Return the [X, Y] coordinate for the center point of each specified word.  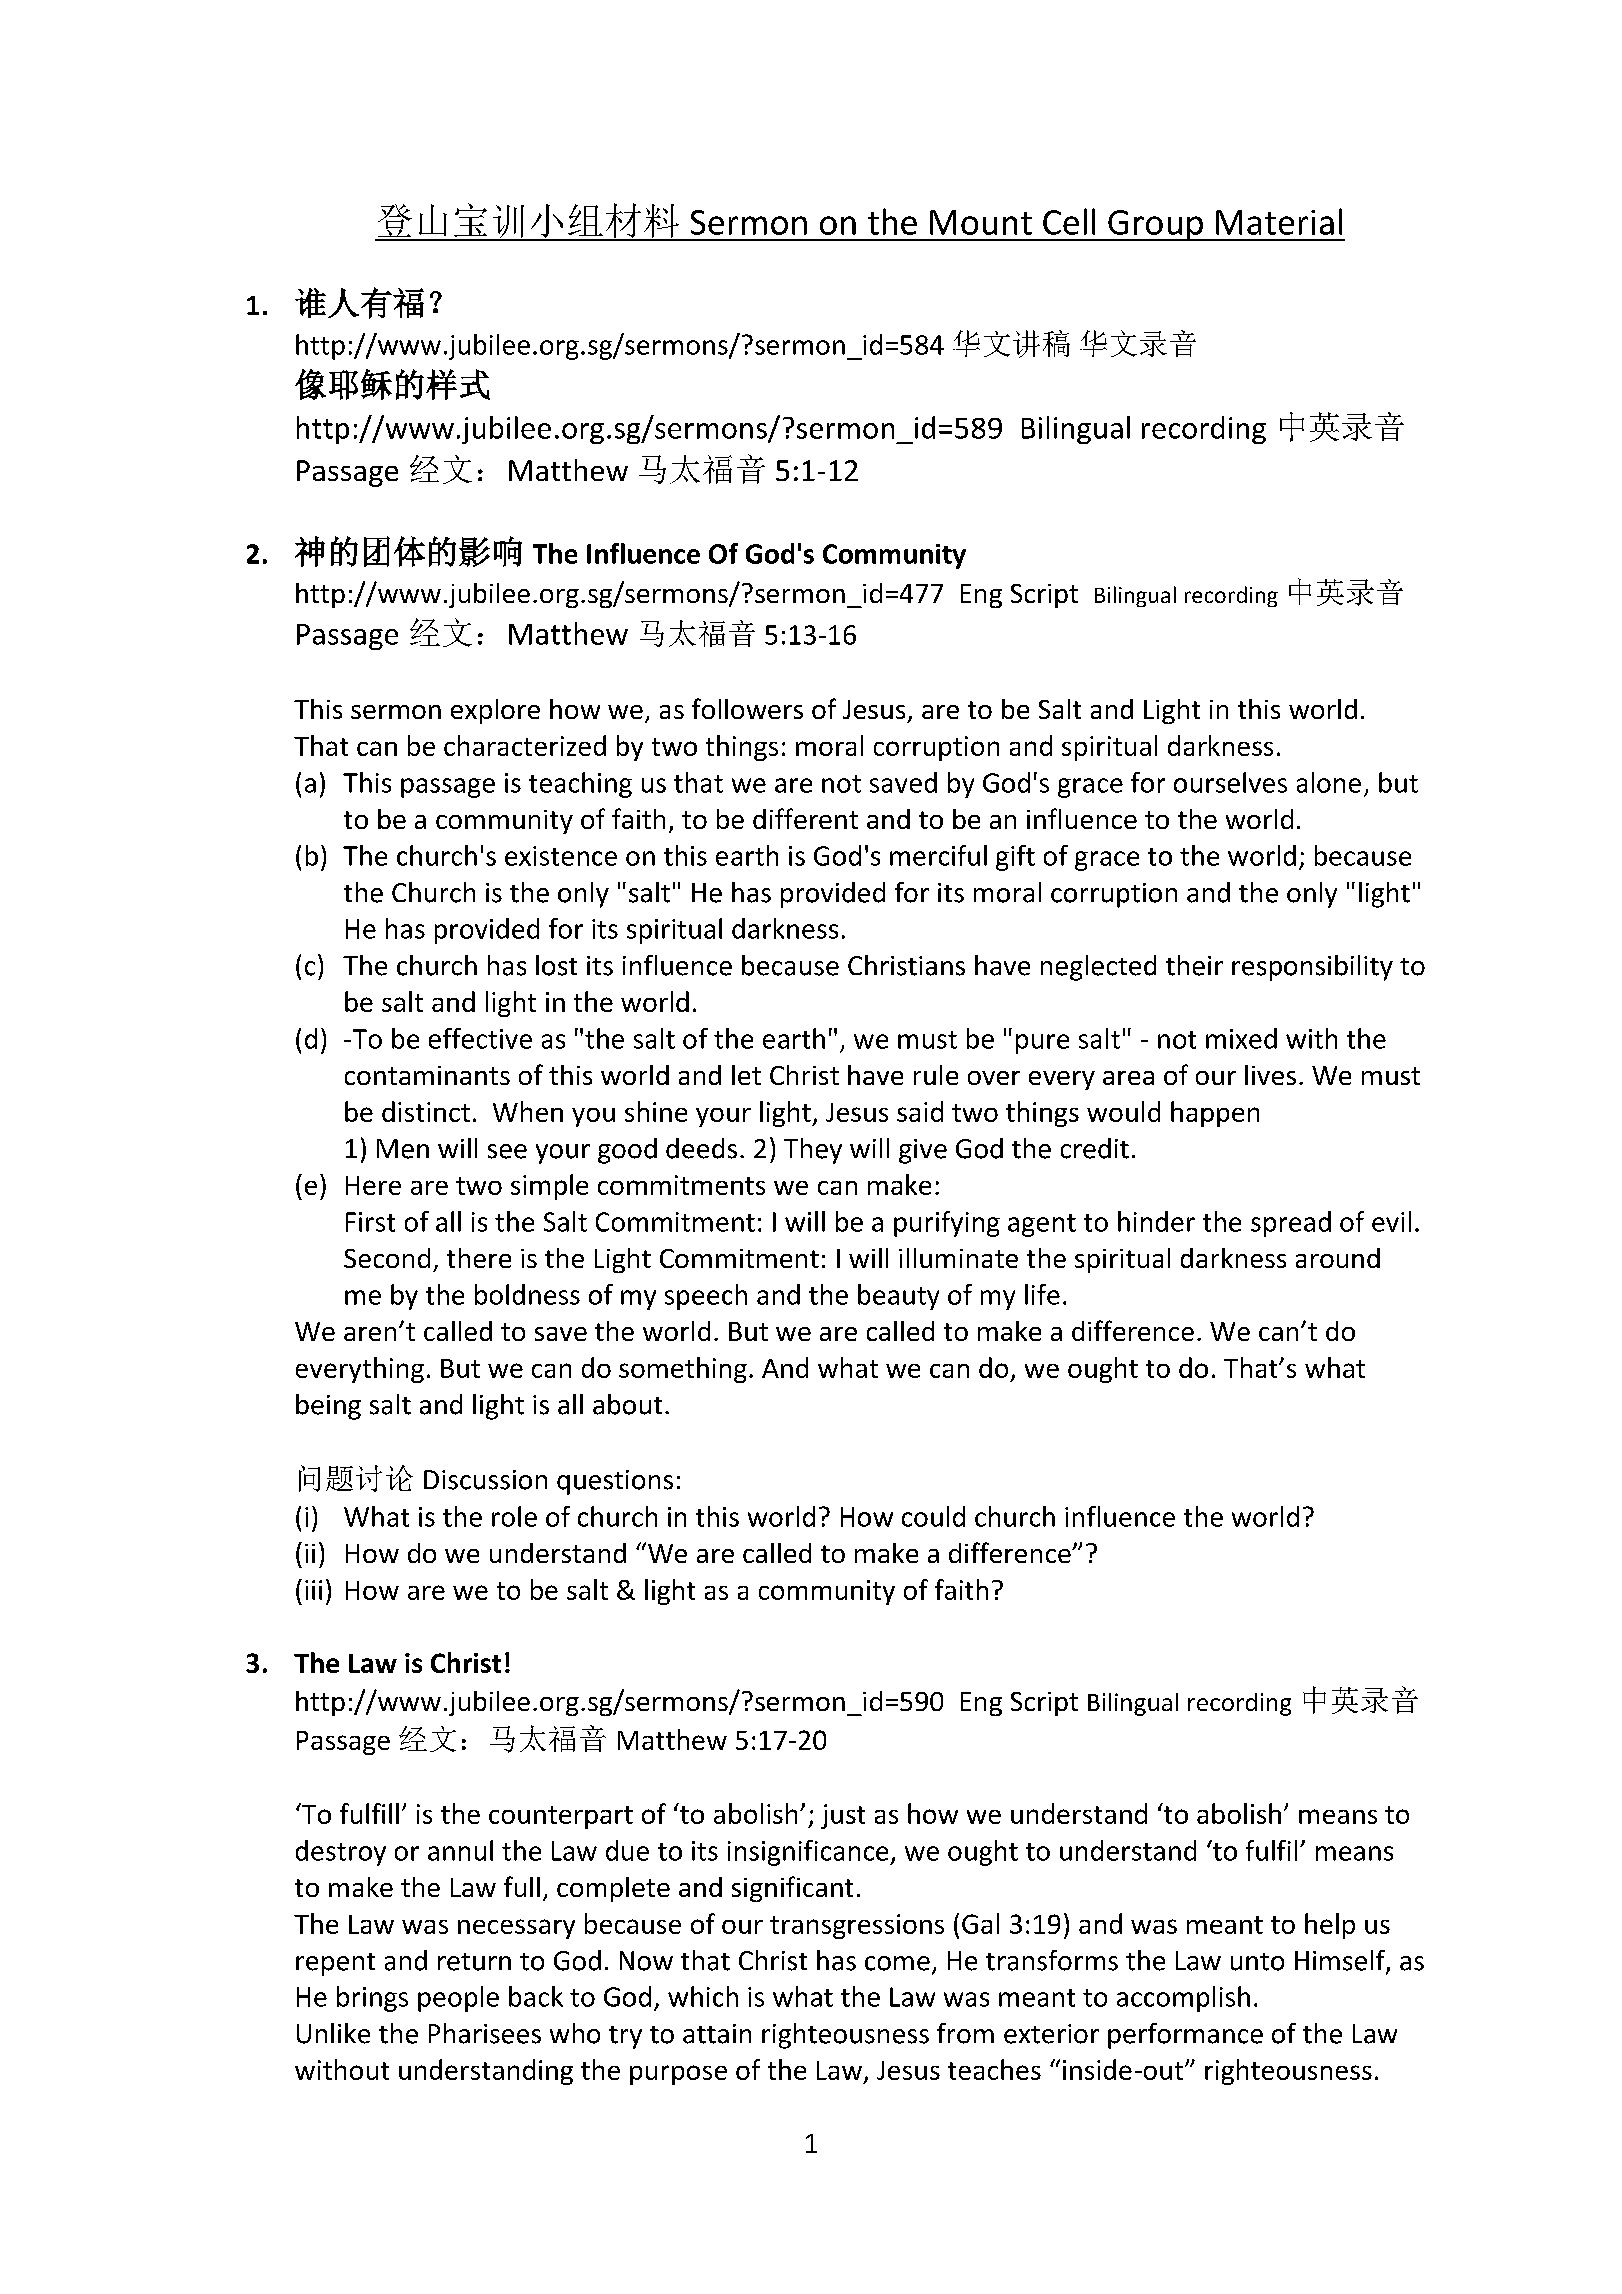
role [514, 1516]
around [1338, 1258]
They [813, 1151]
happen [1215, 1114]
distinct [426, 1111]
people [458, 1999]
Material [1279, 221]
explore [495, 711]
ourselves [1230, 782]
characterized [525, 745]
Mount [981, 222]
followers [747, 708]
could [933, 1516]
